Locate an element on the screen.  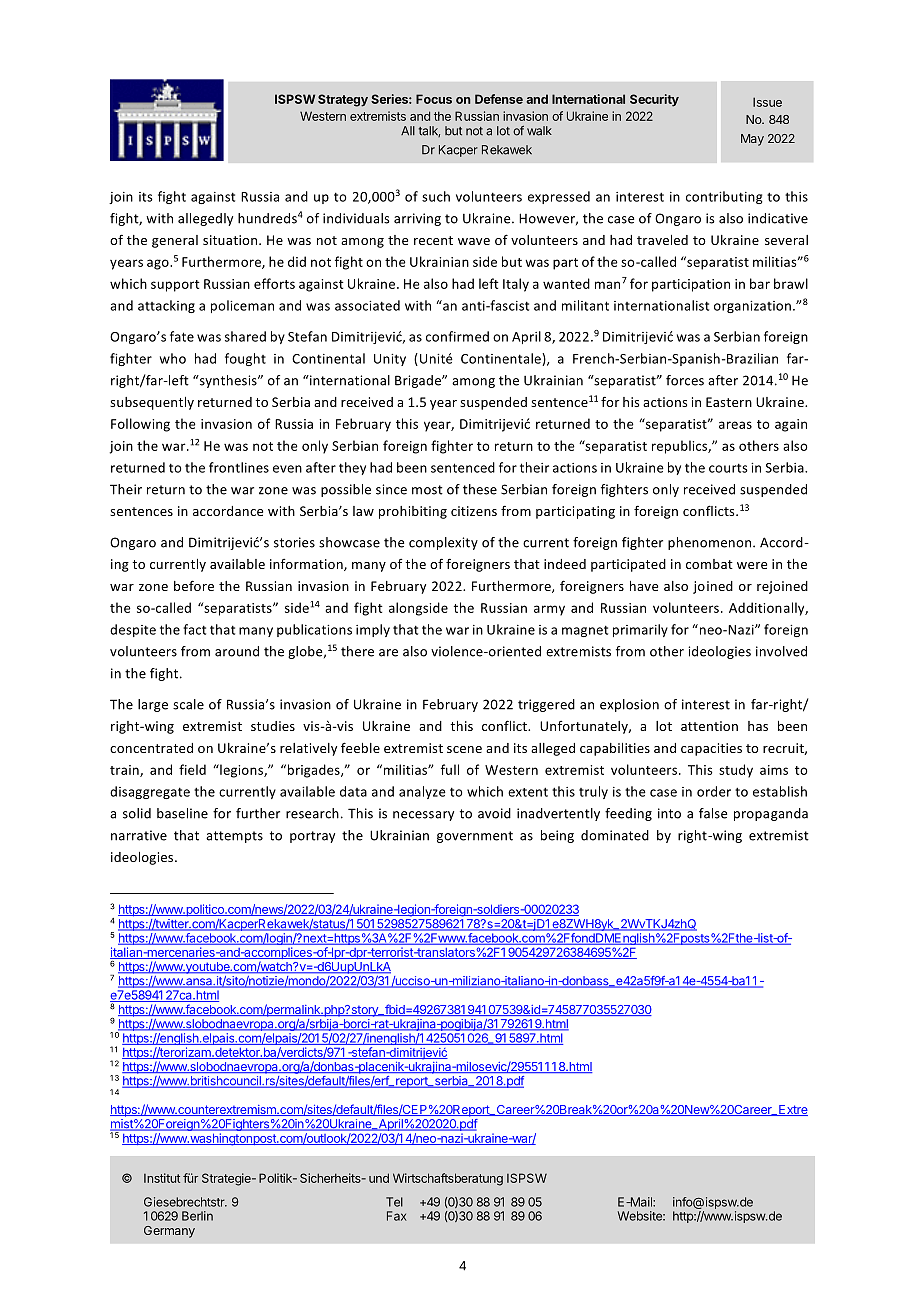
Focus is located at coordinates (434, 99).
